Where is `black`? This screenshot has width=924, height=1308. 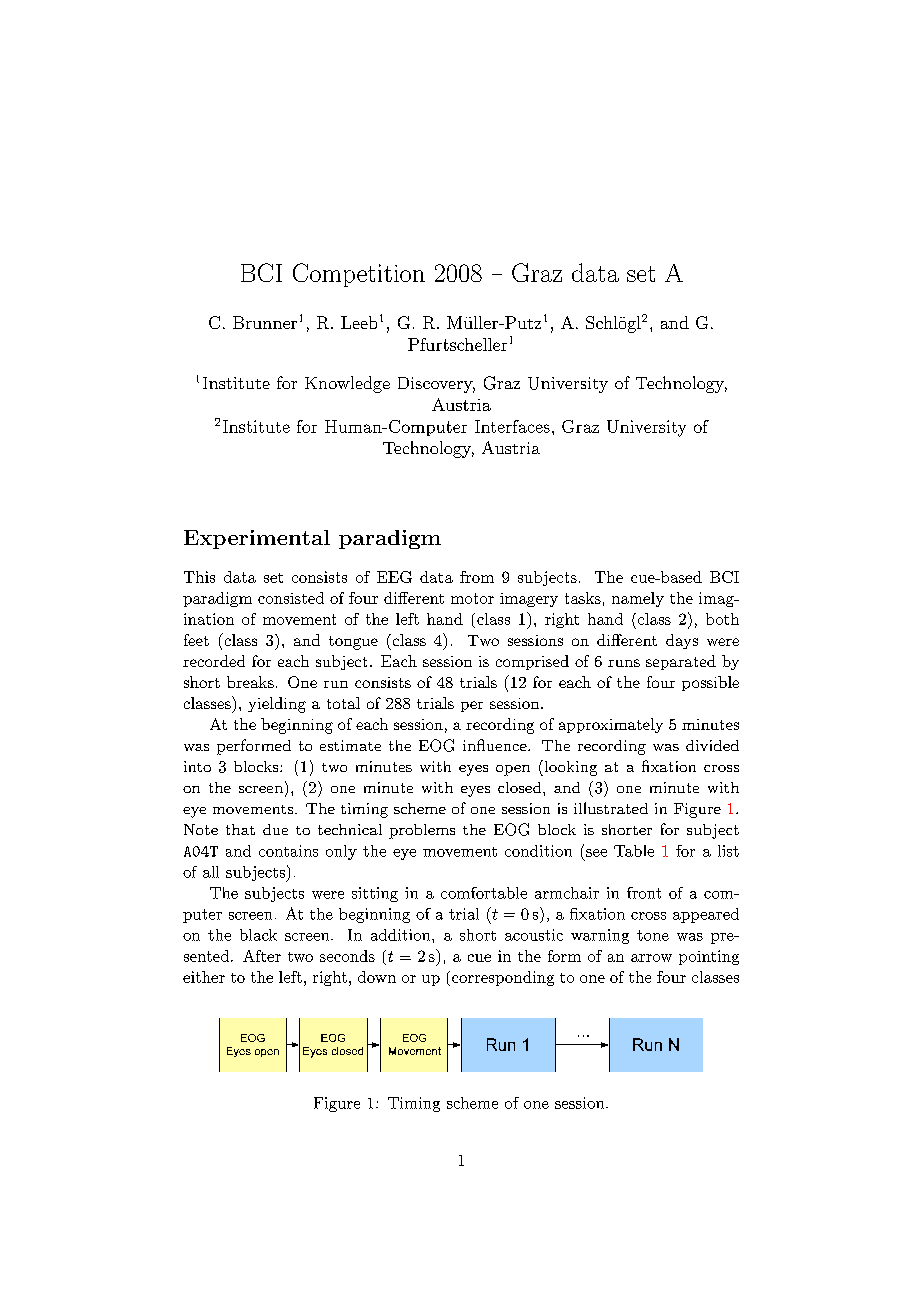 black is located at coordinates (258, 935).
